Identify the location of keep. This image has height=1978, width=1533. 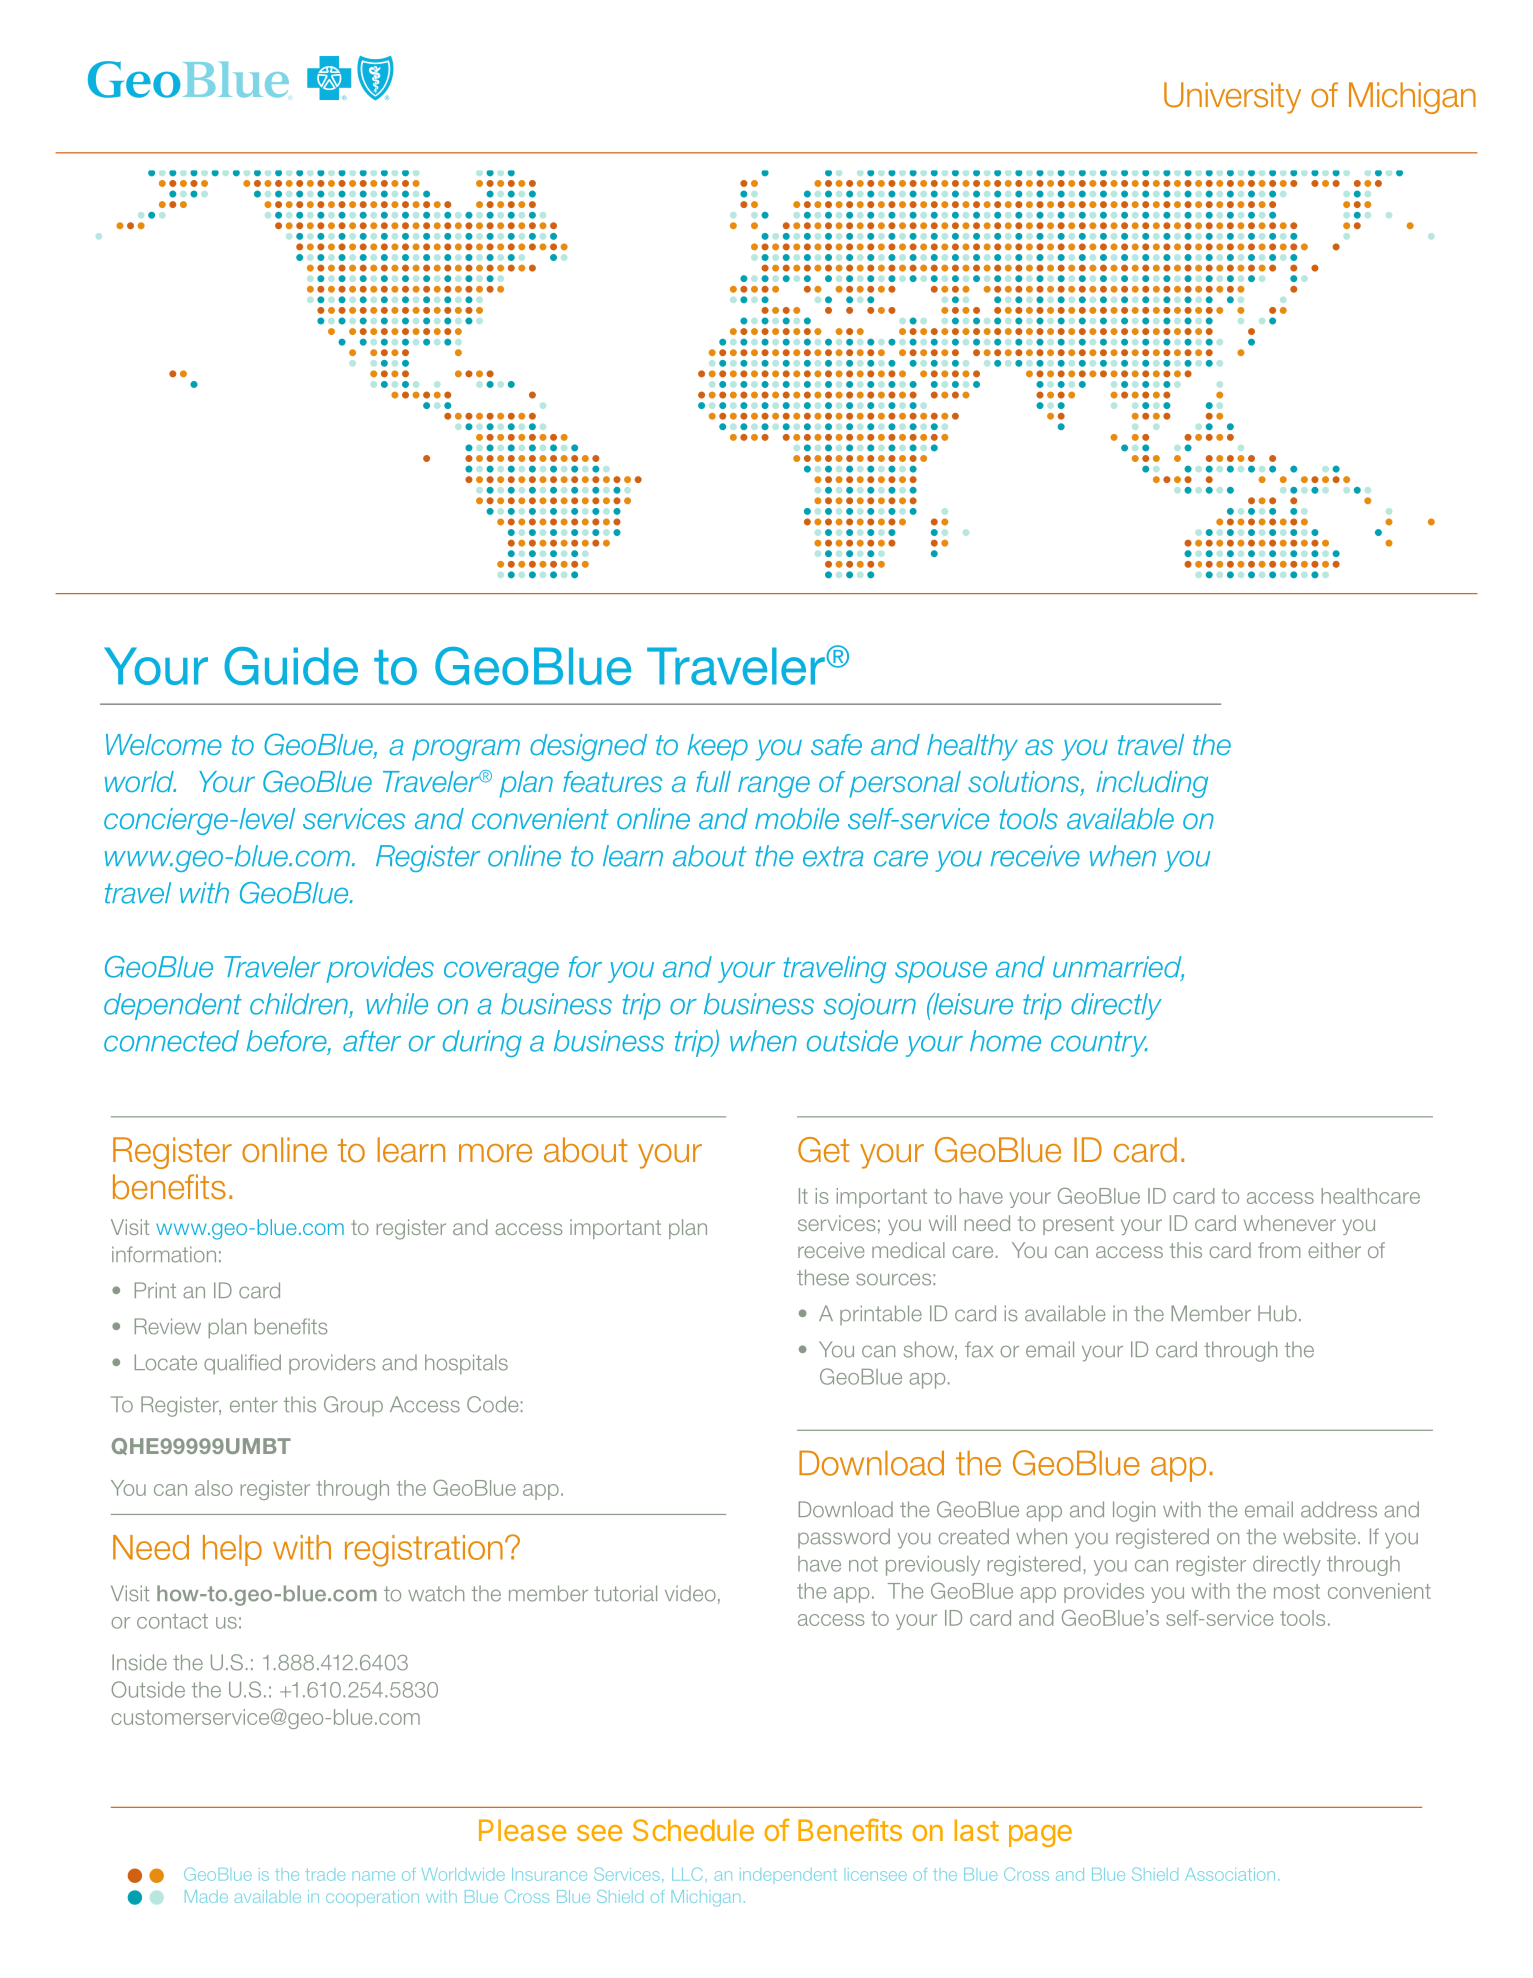
(717, 747).
